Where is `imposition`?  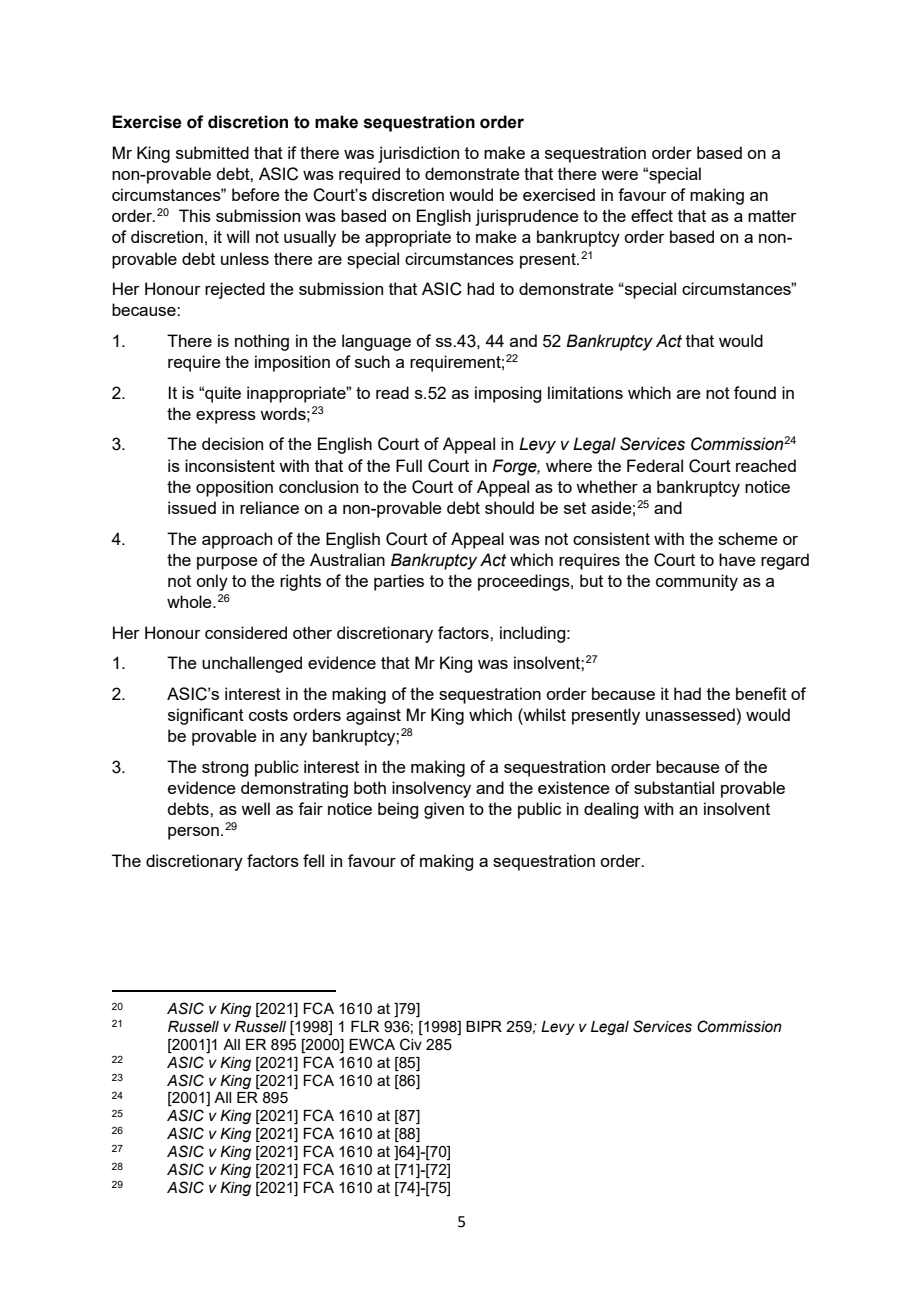 imposition is located at coordinates (292, 363).
